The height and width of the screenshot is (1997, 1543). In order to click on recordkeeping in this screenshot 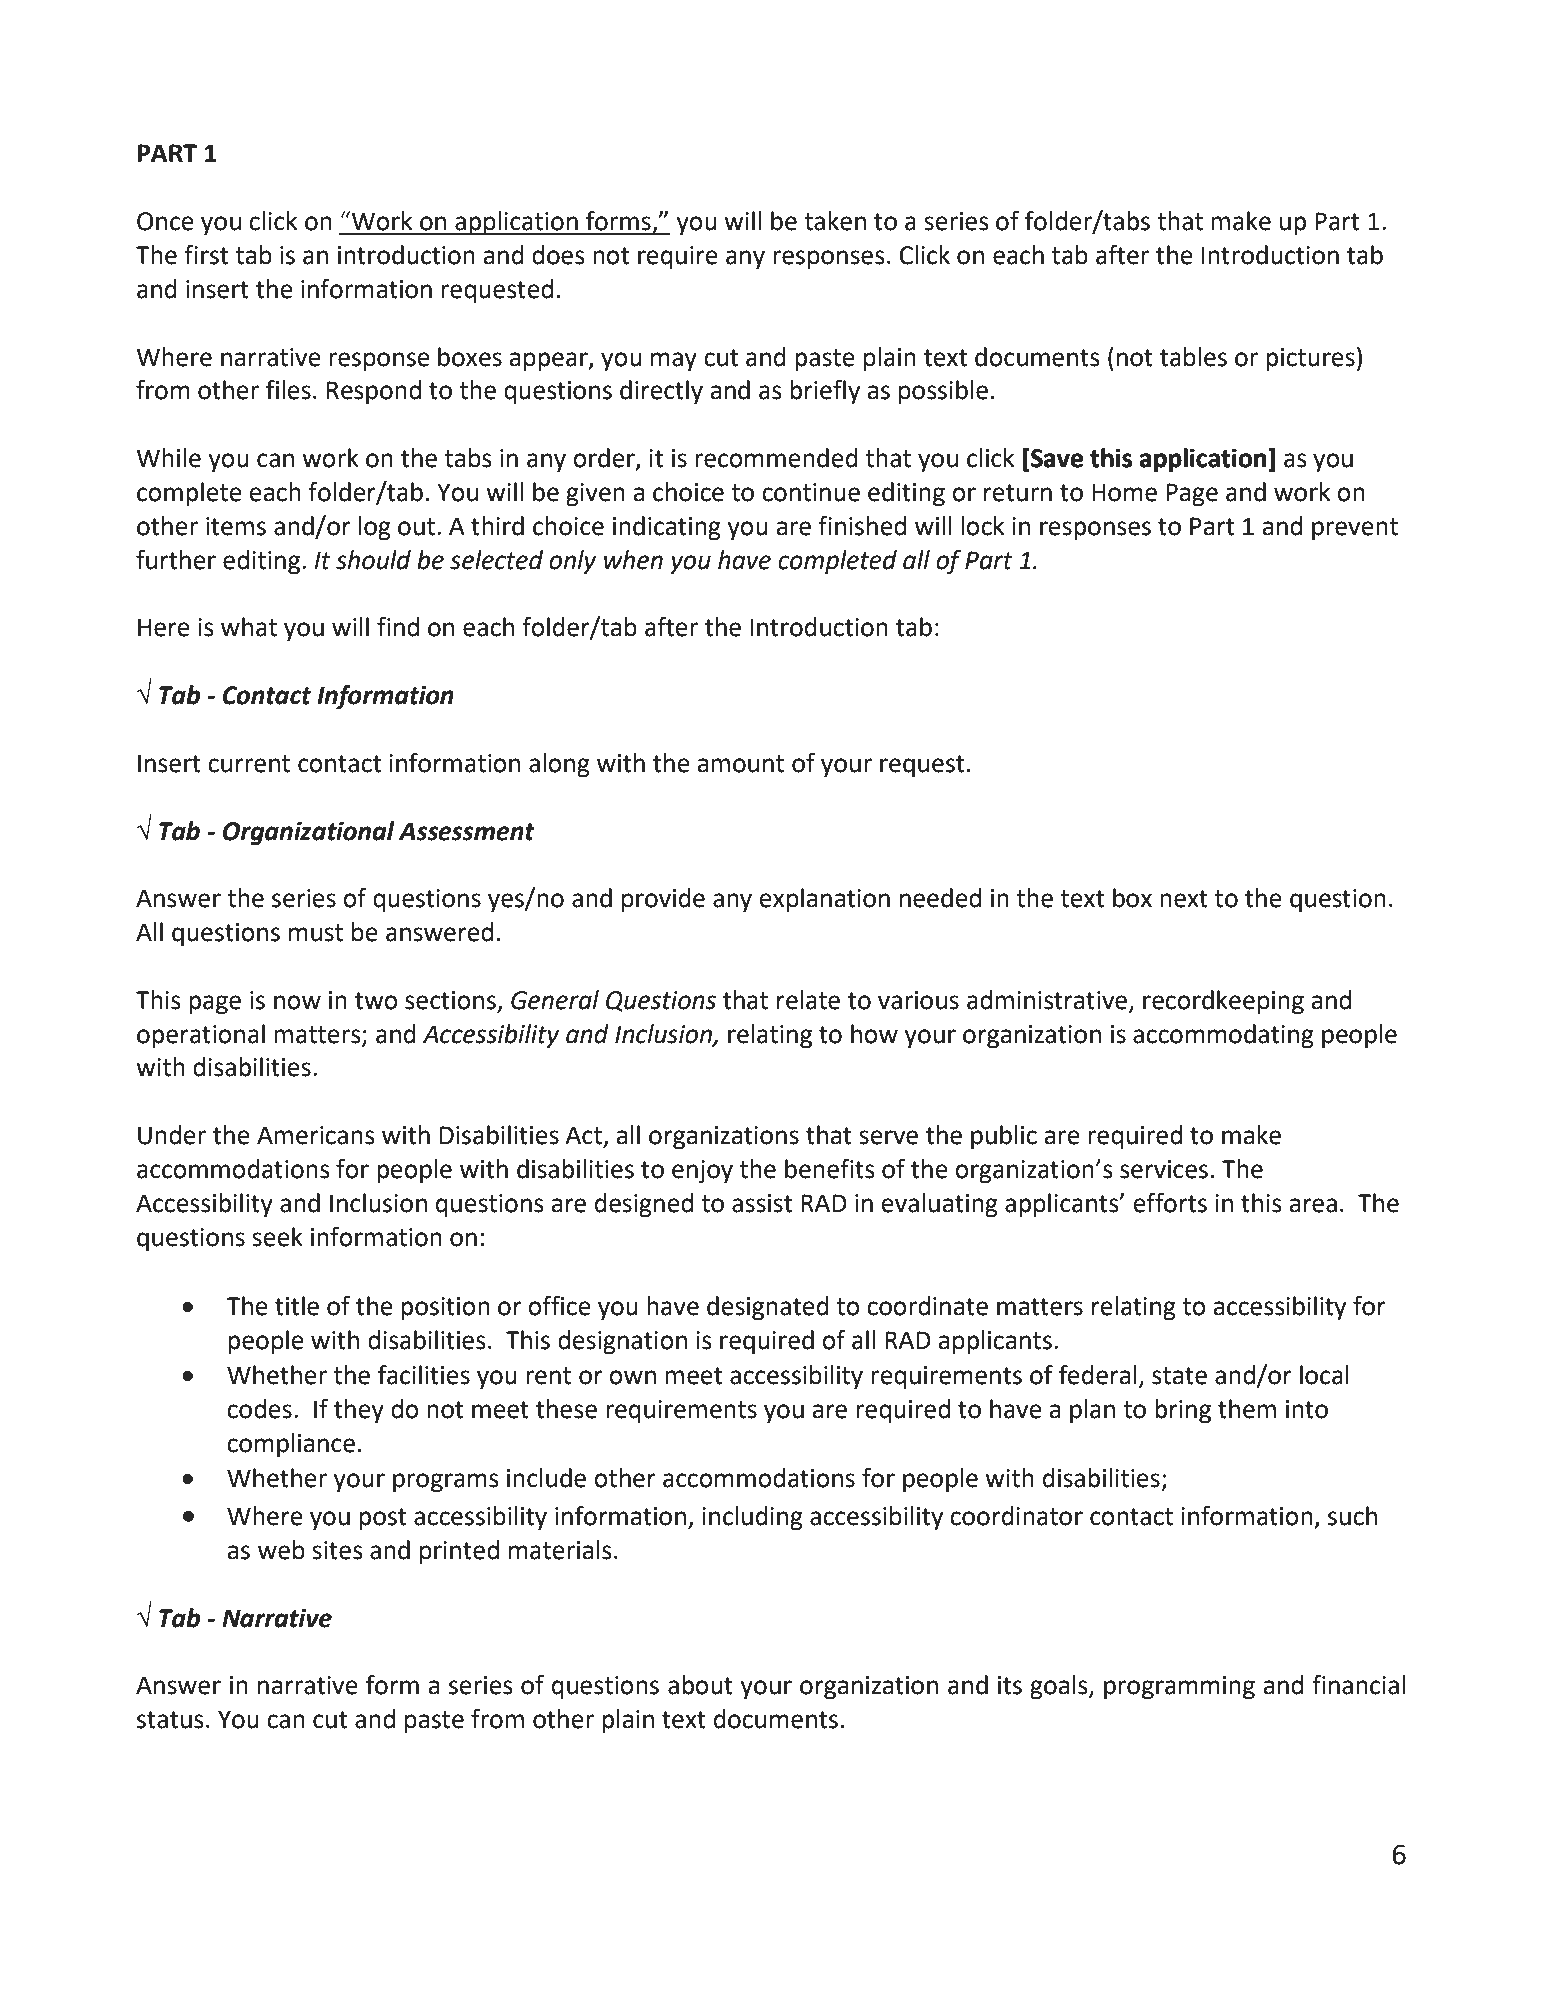, I will do `click(1223, 1002)`.
